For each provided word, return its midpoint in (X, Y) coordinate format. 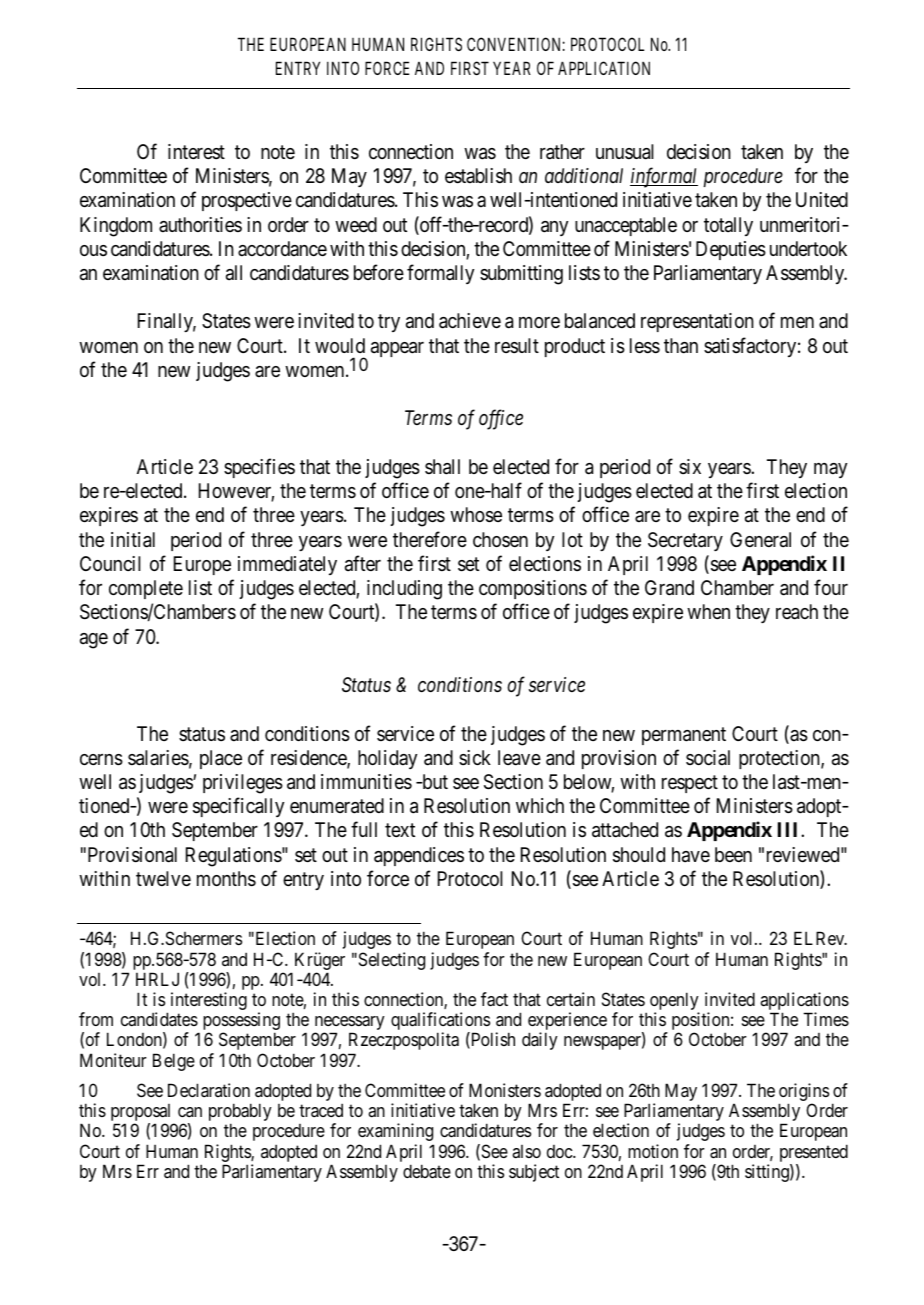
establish (478, 176)
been (733, 854)
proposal (142, 1114)
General (760, 540)
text (400, 830)
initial (133, 540)
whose (476, 515)
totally (728, 226)
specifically (238, 807)
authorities (200, 224)
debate (427, 1171)
